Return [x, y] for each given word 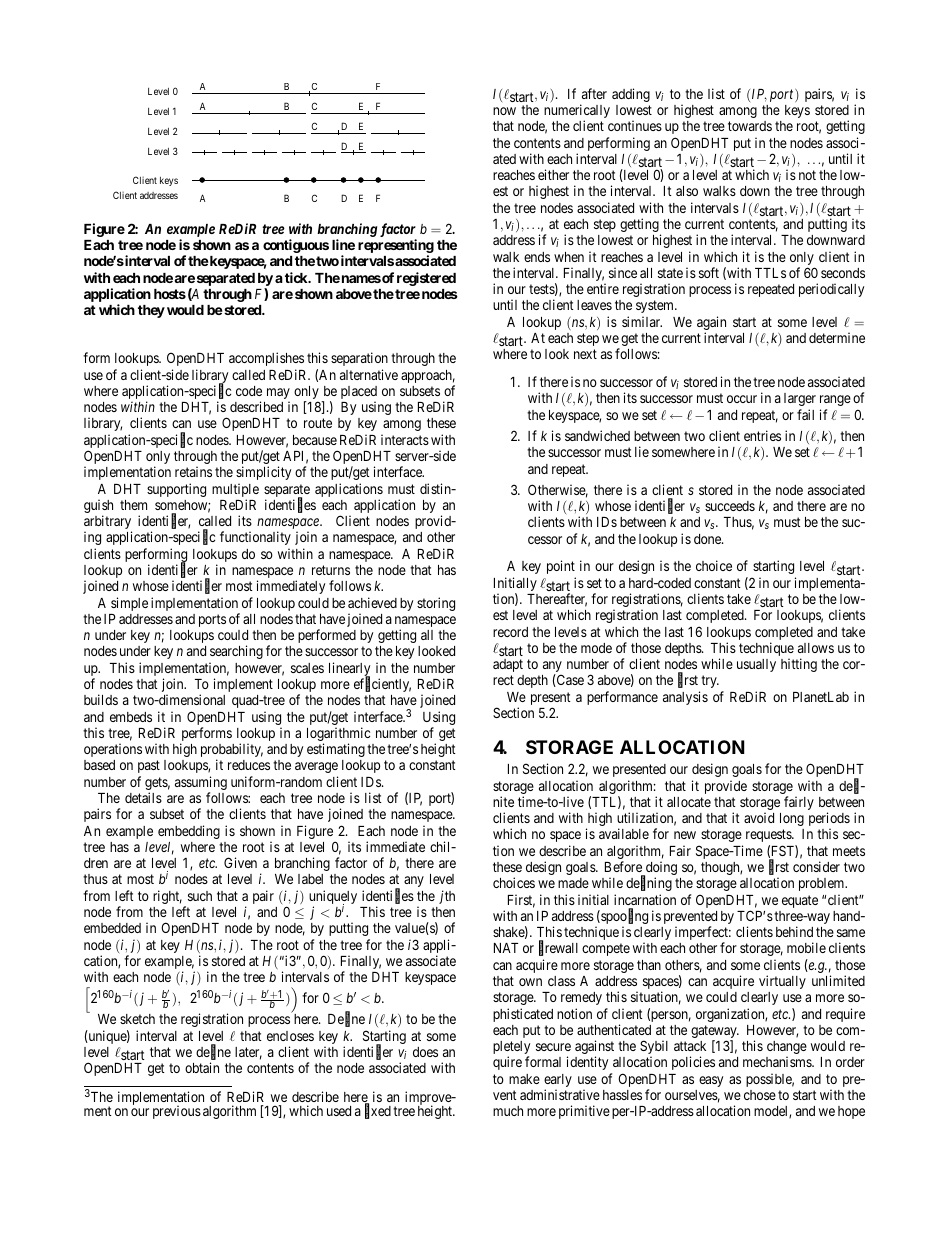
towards [750, 126]
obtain [202, 1067]
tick [297, 277]
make [524, 1079]
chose [760, 1095]
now [504, 111]
